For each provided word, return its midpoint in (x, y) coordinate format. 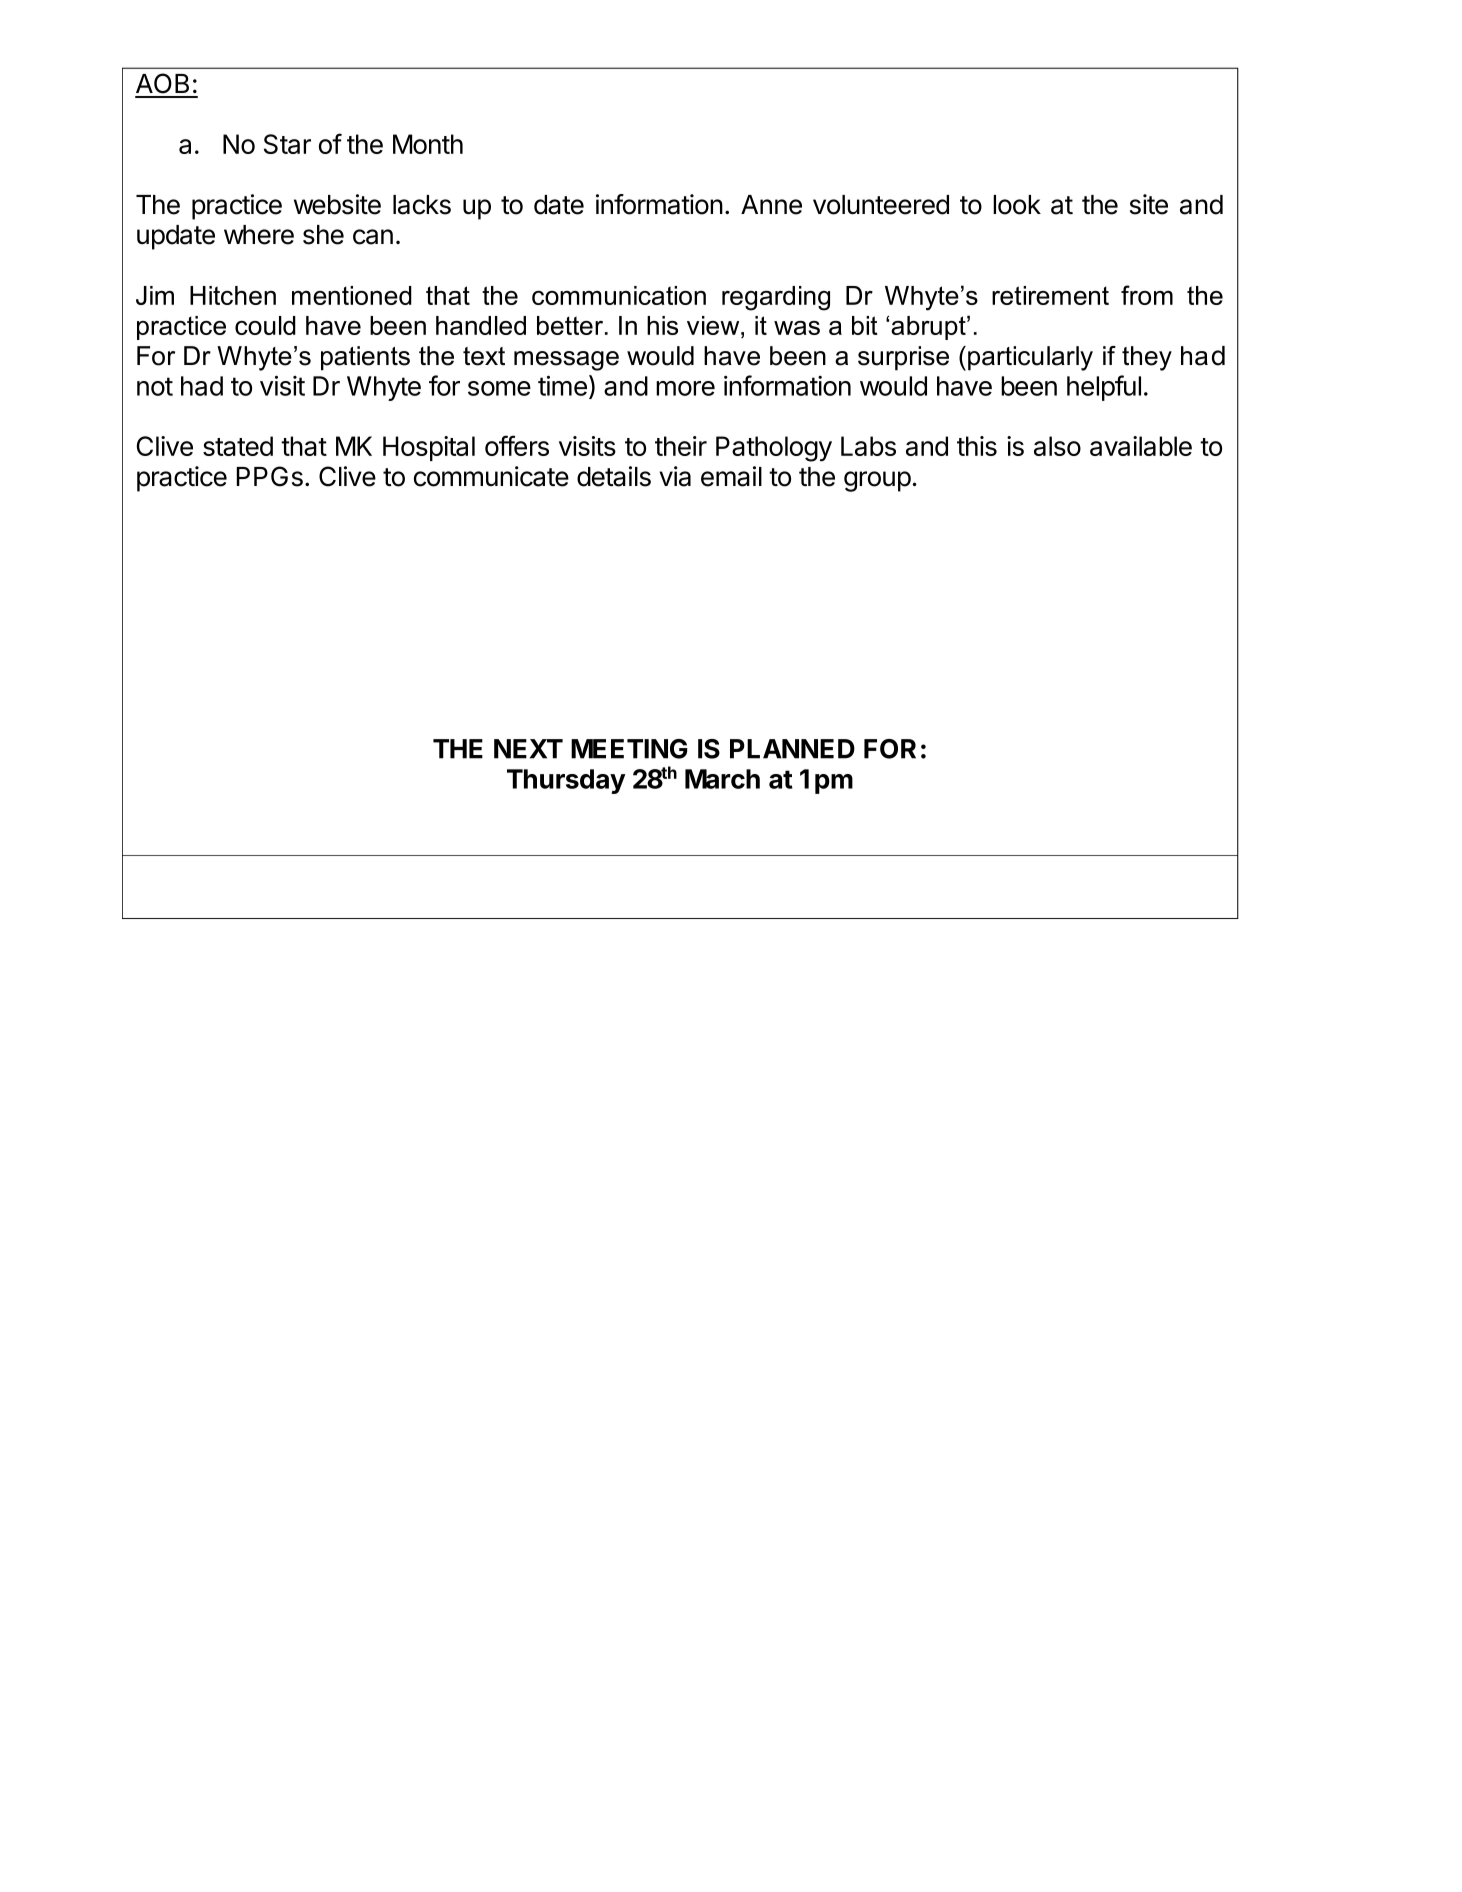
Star (287, 144)
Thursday (566, 781)
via (675, 476)
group (877, 481)
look (1017, 205)
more (685, 388)
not (155, 386)
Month (428, 144)
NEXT (528, 749)
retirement (1050, 295)
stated (238, 446)
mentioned (352, 295)
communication (619, 295)
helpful (1104, 388)
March (722, 779)
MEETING (629, 749)
